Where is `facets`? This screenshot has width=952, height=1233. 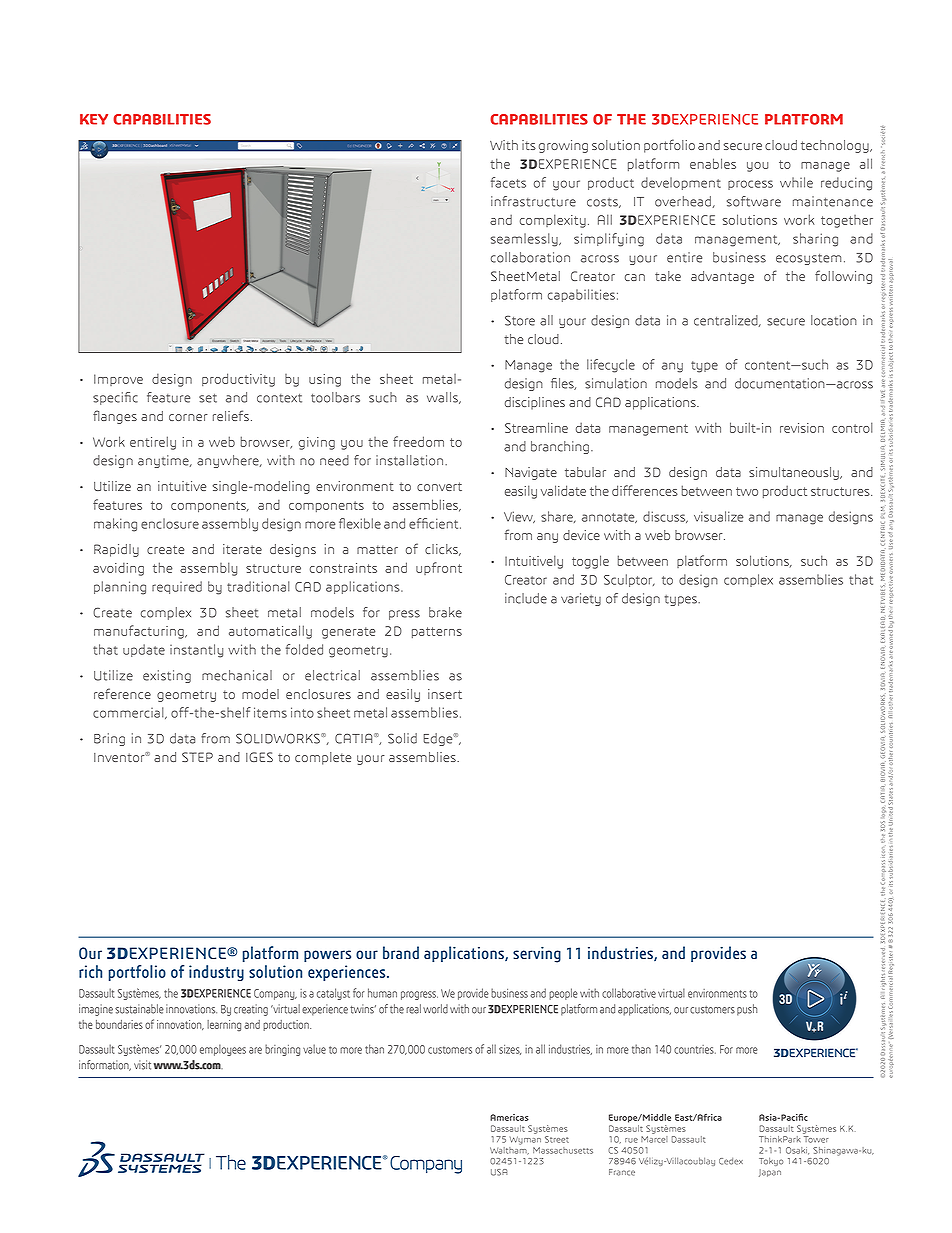 facets is located at coordinates (508, 182).
